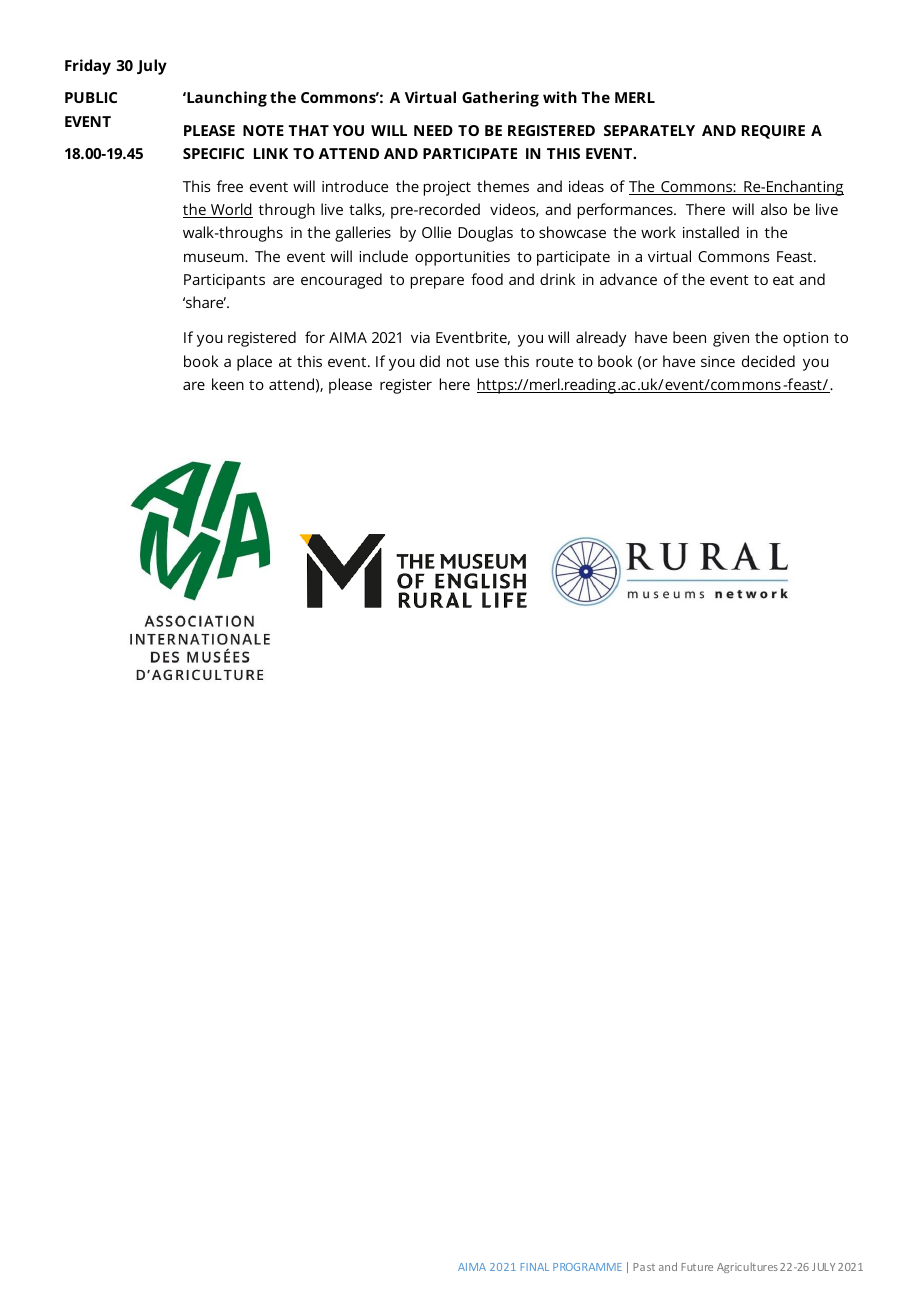 The height and width of the screenshot is (1308, 924). Describe the element at coordinates (535, 1267) in the screenshot. I see `FINAL` at that location.
